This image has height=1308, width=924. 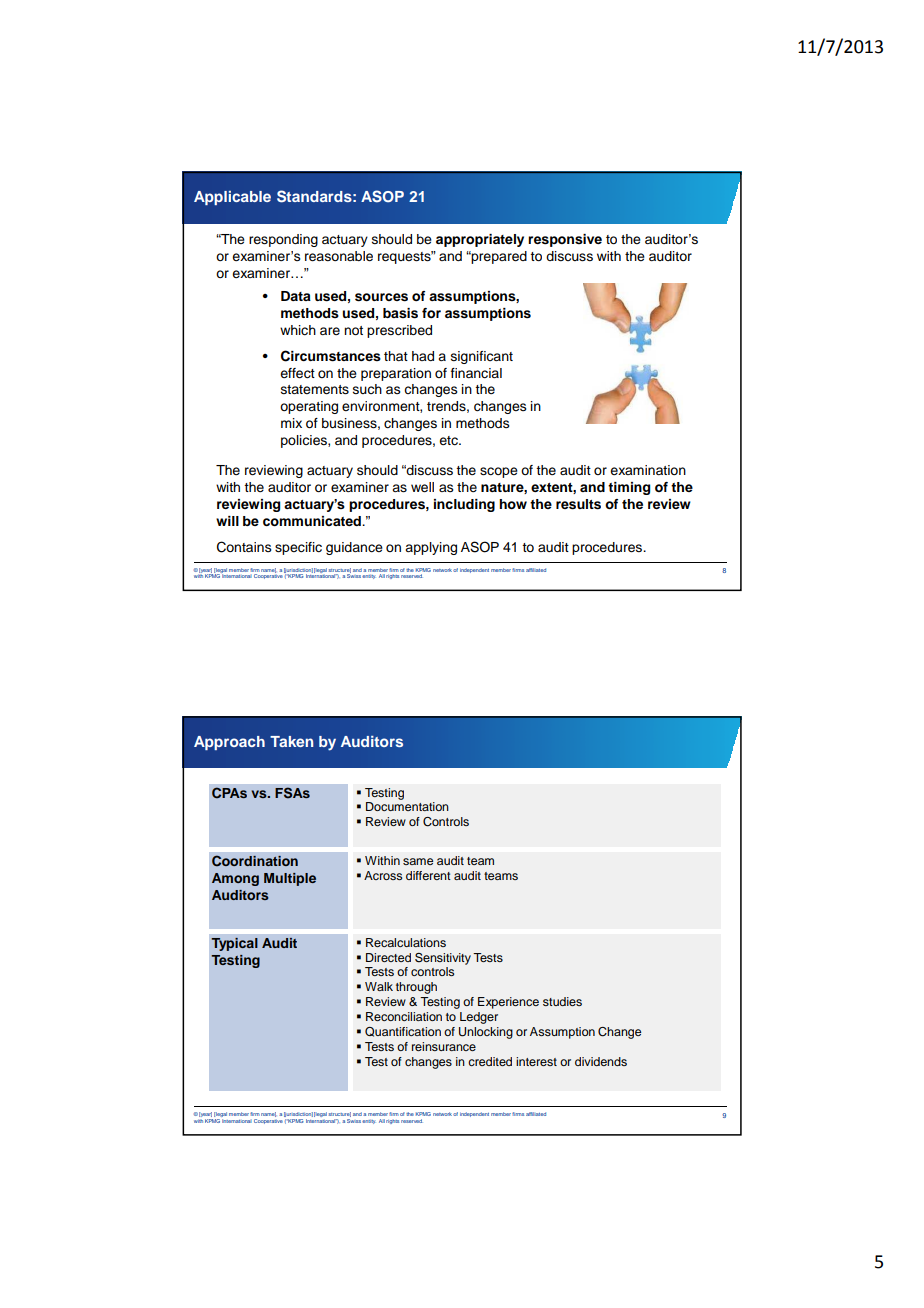 What do you see at coordinates (578, 504) in the image?
I see `results` at bounding box center [578, 504].
